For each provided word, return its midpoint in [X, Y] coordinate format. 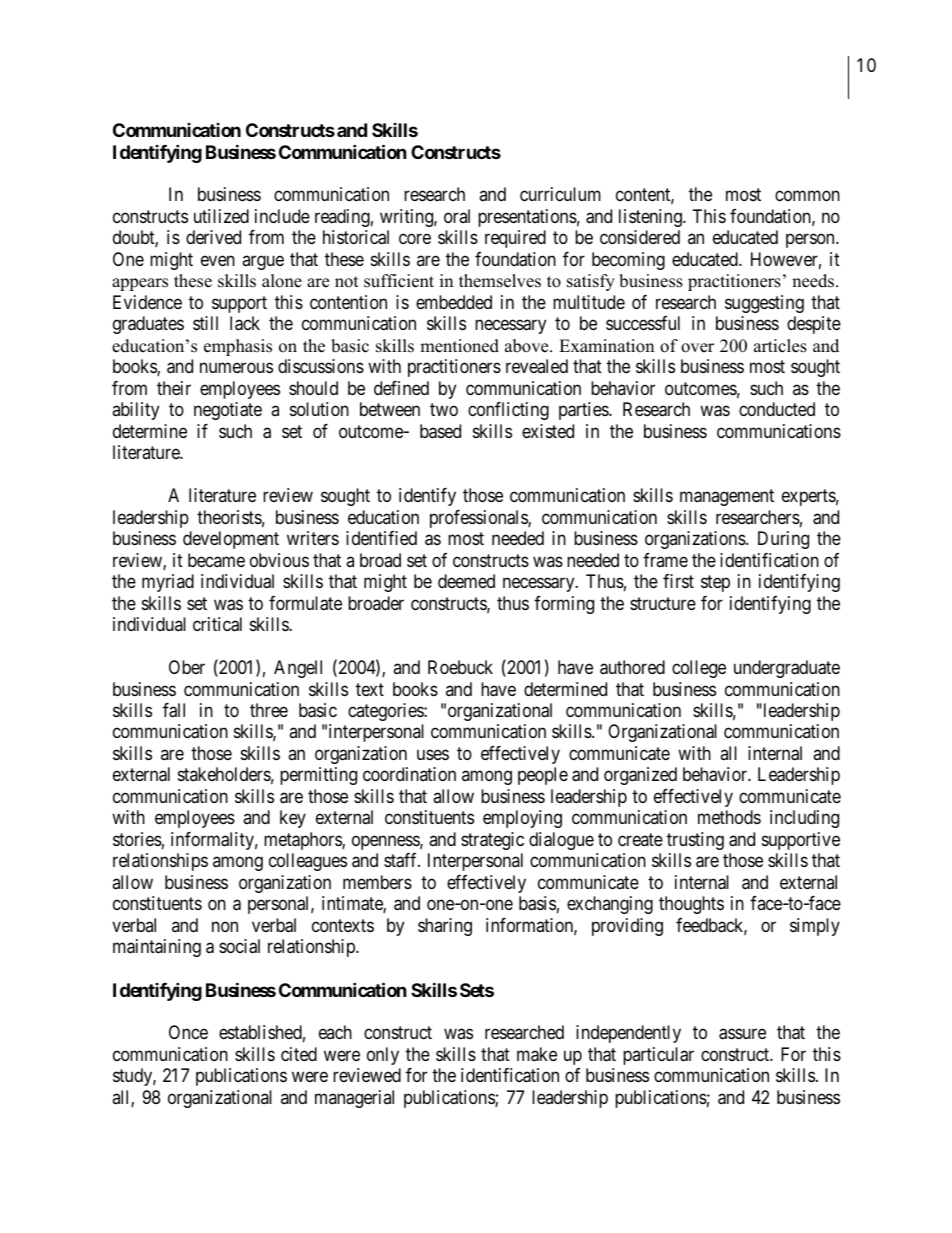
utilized [221, 216]
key [293, 819]
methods [729, 817]
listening [651, 218]
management [727, 497]
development [231, 540]
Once [188, 1032]
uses [433, 754]
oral [457, 216]
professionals [479, 519]
